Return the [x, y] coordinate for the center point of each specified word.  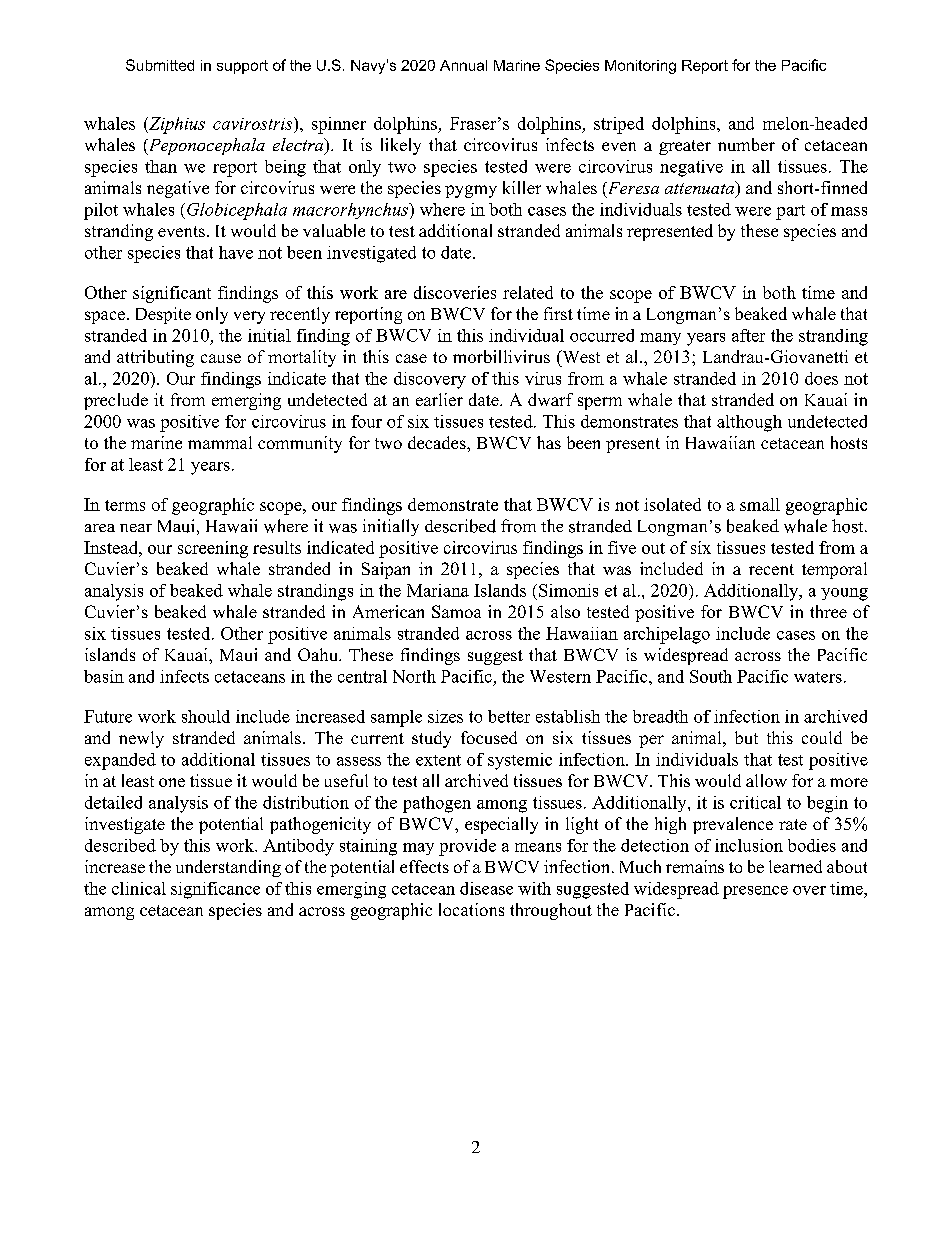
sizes [445, 716]
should [206, 716]
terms [125, 505]
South [711, 676]
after [748, 335]
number [746, 144]
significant [172, 294]
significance [215, 890]
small [760, 504]
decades [438, 442]
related [528, 292]
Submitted [160, 65]
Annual [463, 65]
